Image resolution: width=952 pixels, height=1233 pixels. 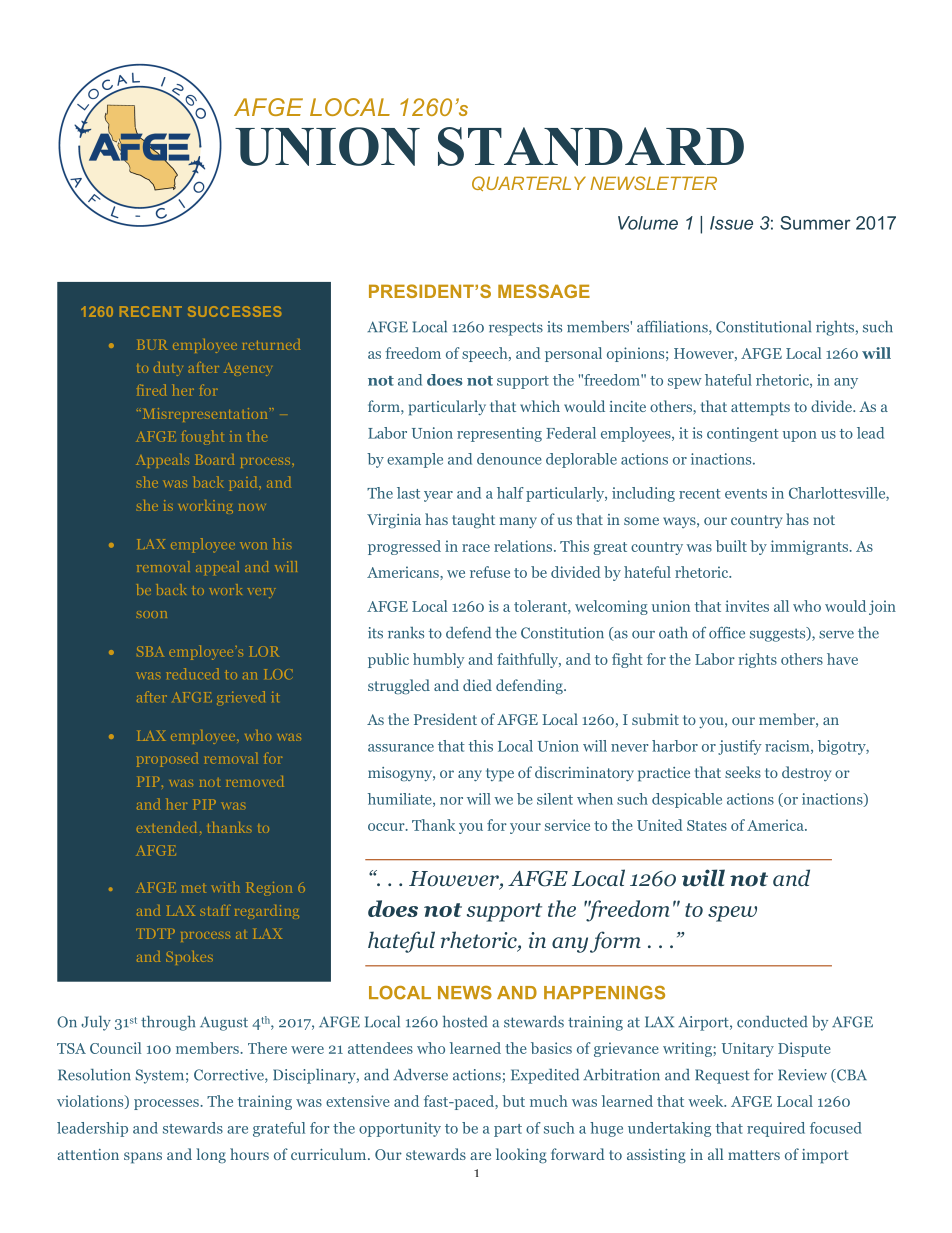 I want to click on required, so click(x=776, y=1129).
